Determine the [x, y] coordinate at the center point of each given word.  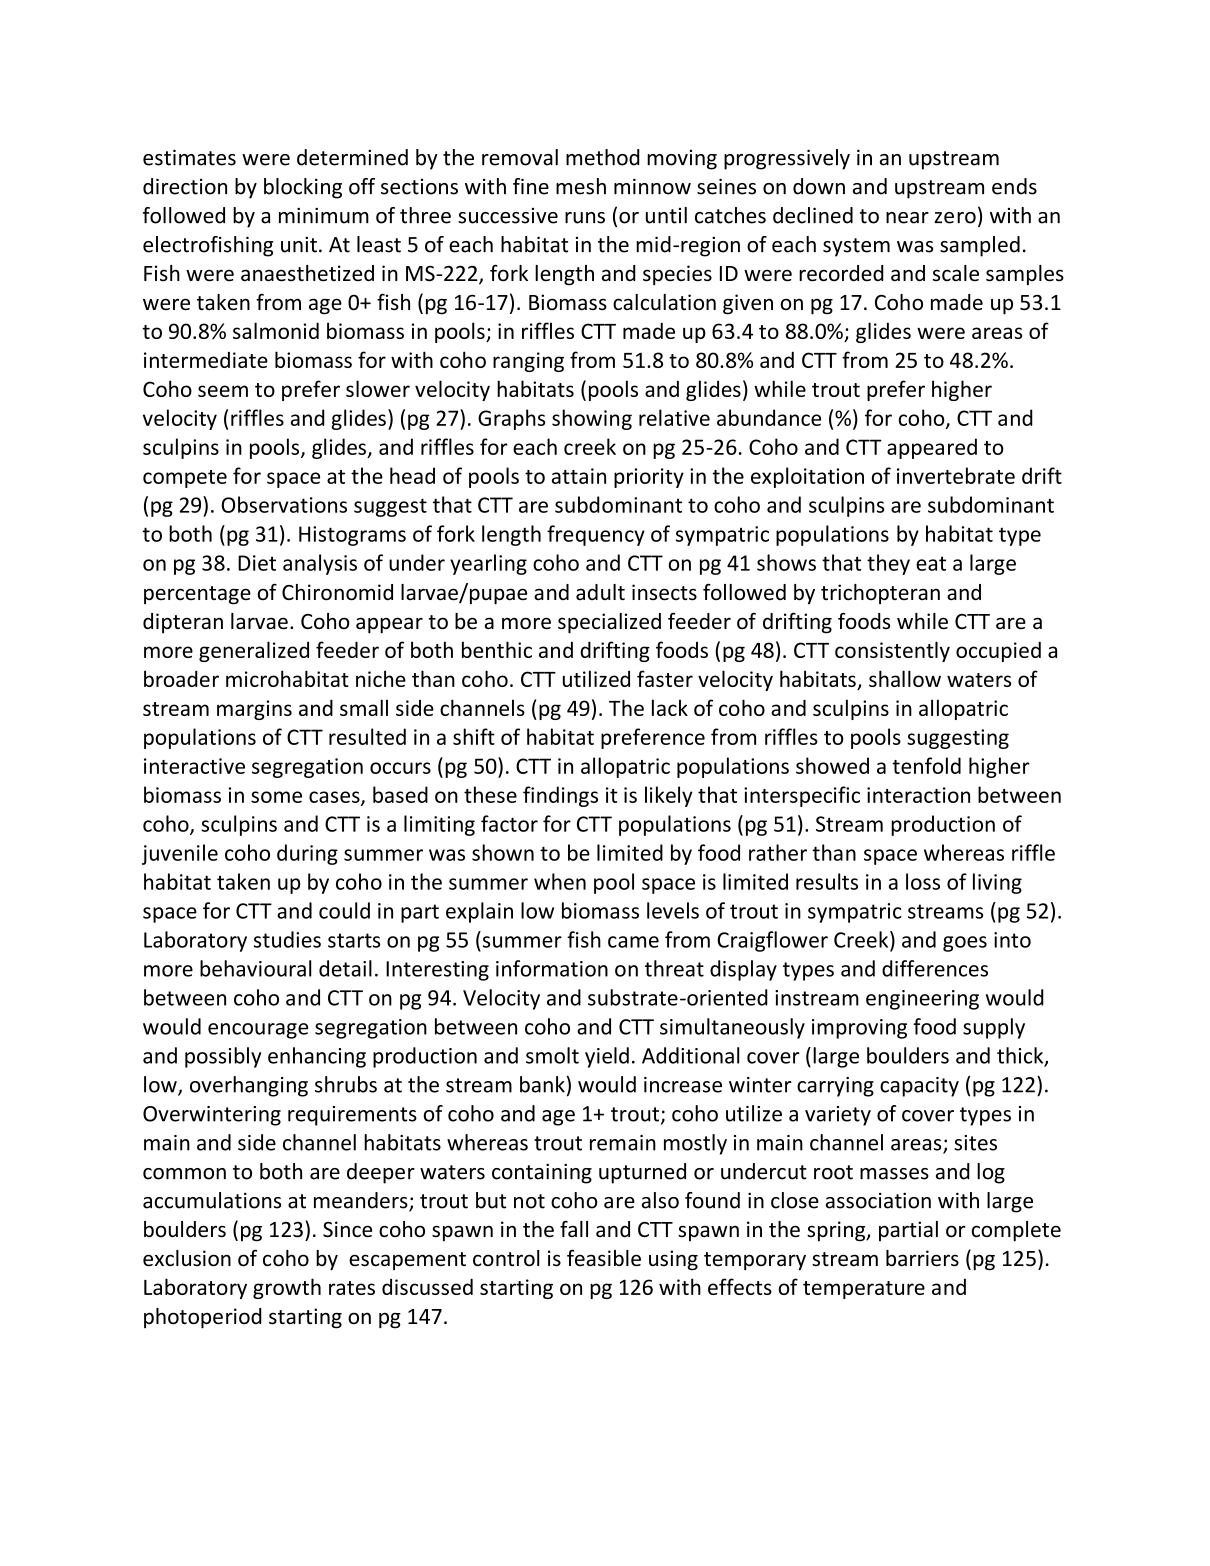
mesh [581, 186]
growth [287, 1288]
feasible [604, 1258]
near [907, 218]
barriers [922, 1258]
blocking [303, 188]
